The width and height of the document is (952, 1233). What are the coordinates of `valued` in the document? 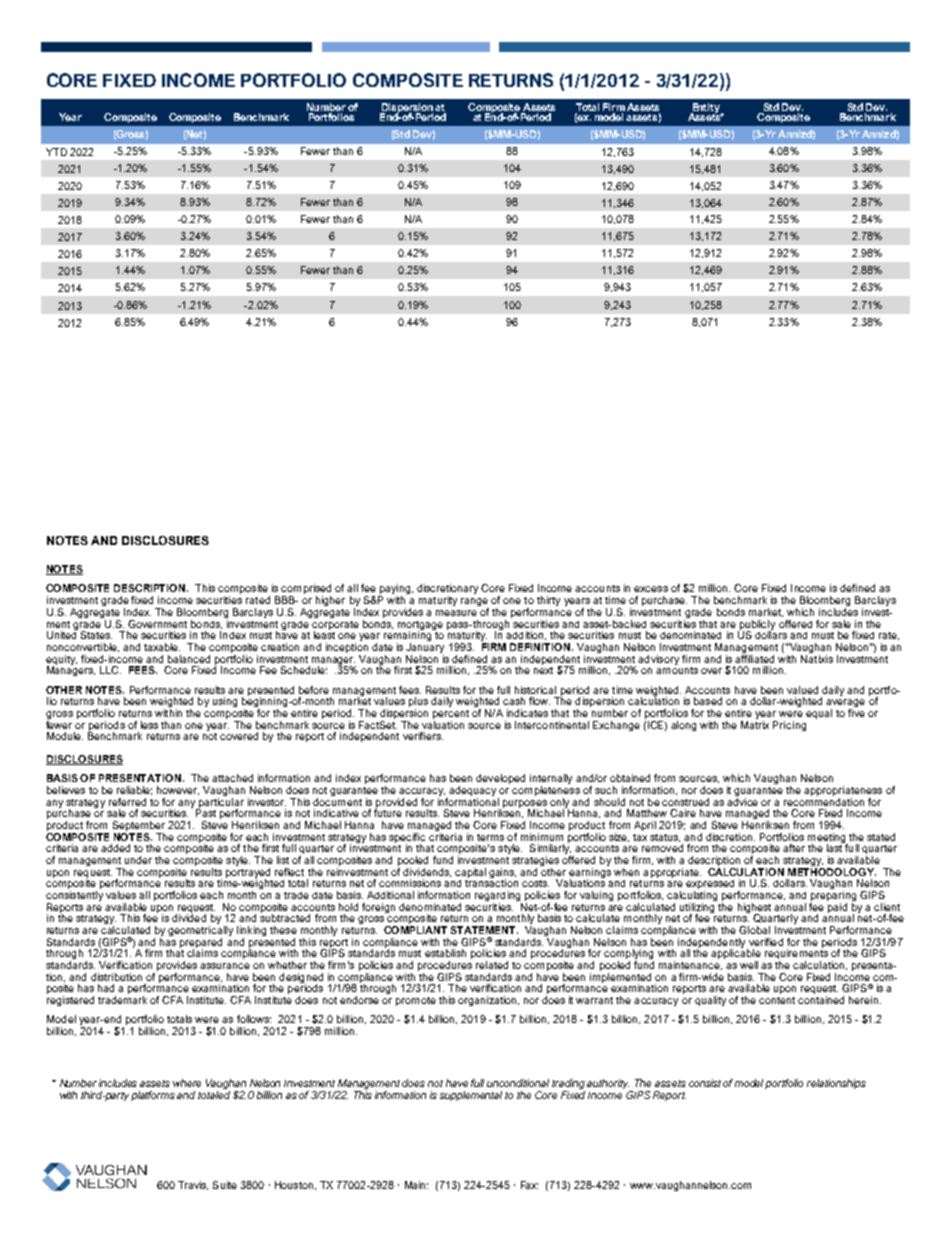 It's located at (802, 690).
